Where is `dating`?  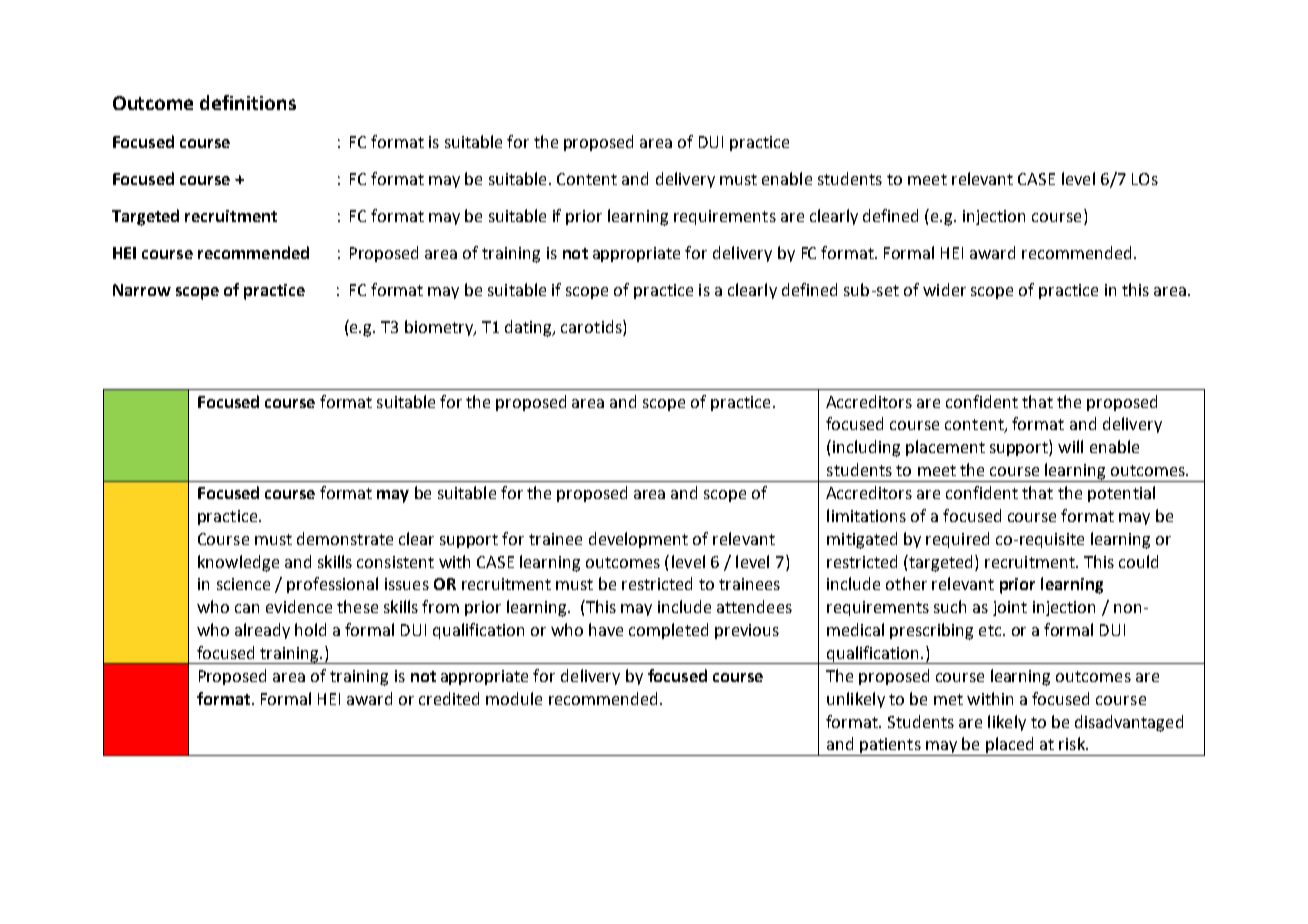 dating is located at coordinates (529, 328).
